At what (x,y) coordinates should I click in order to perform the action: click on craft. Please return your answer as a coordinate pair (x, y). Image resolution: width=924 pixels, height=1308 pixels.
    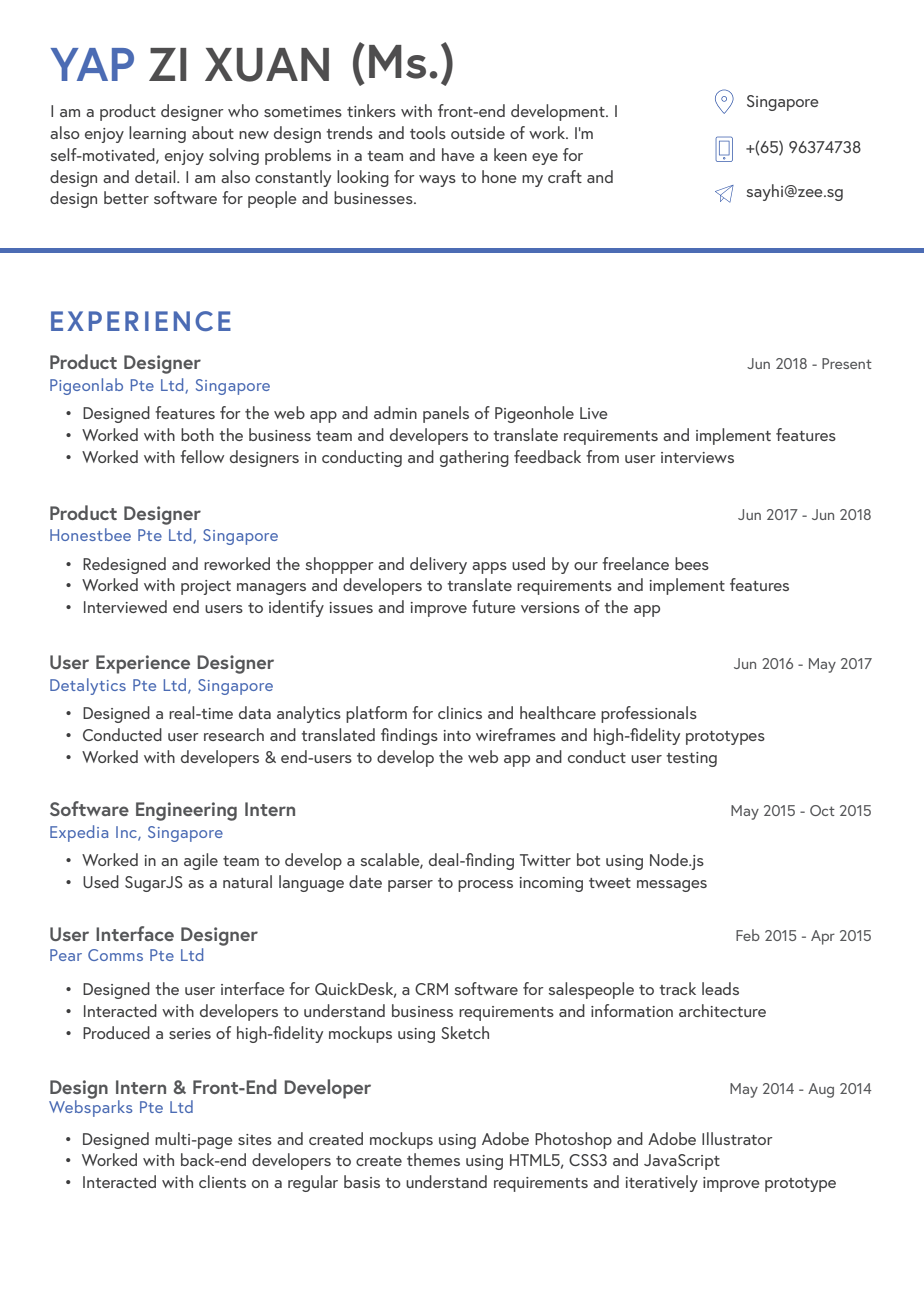
    Looking at the image, I should click on (565, 176).
